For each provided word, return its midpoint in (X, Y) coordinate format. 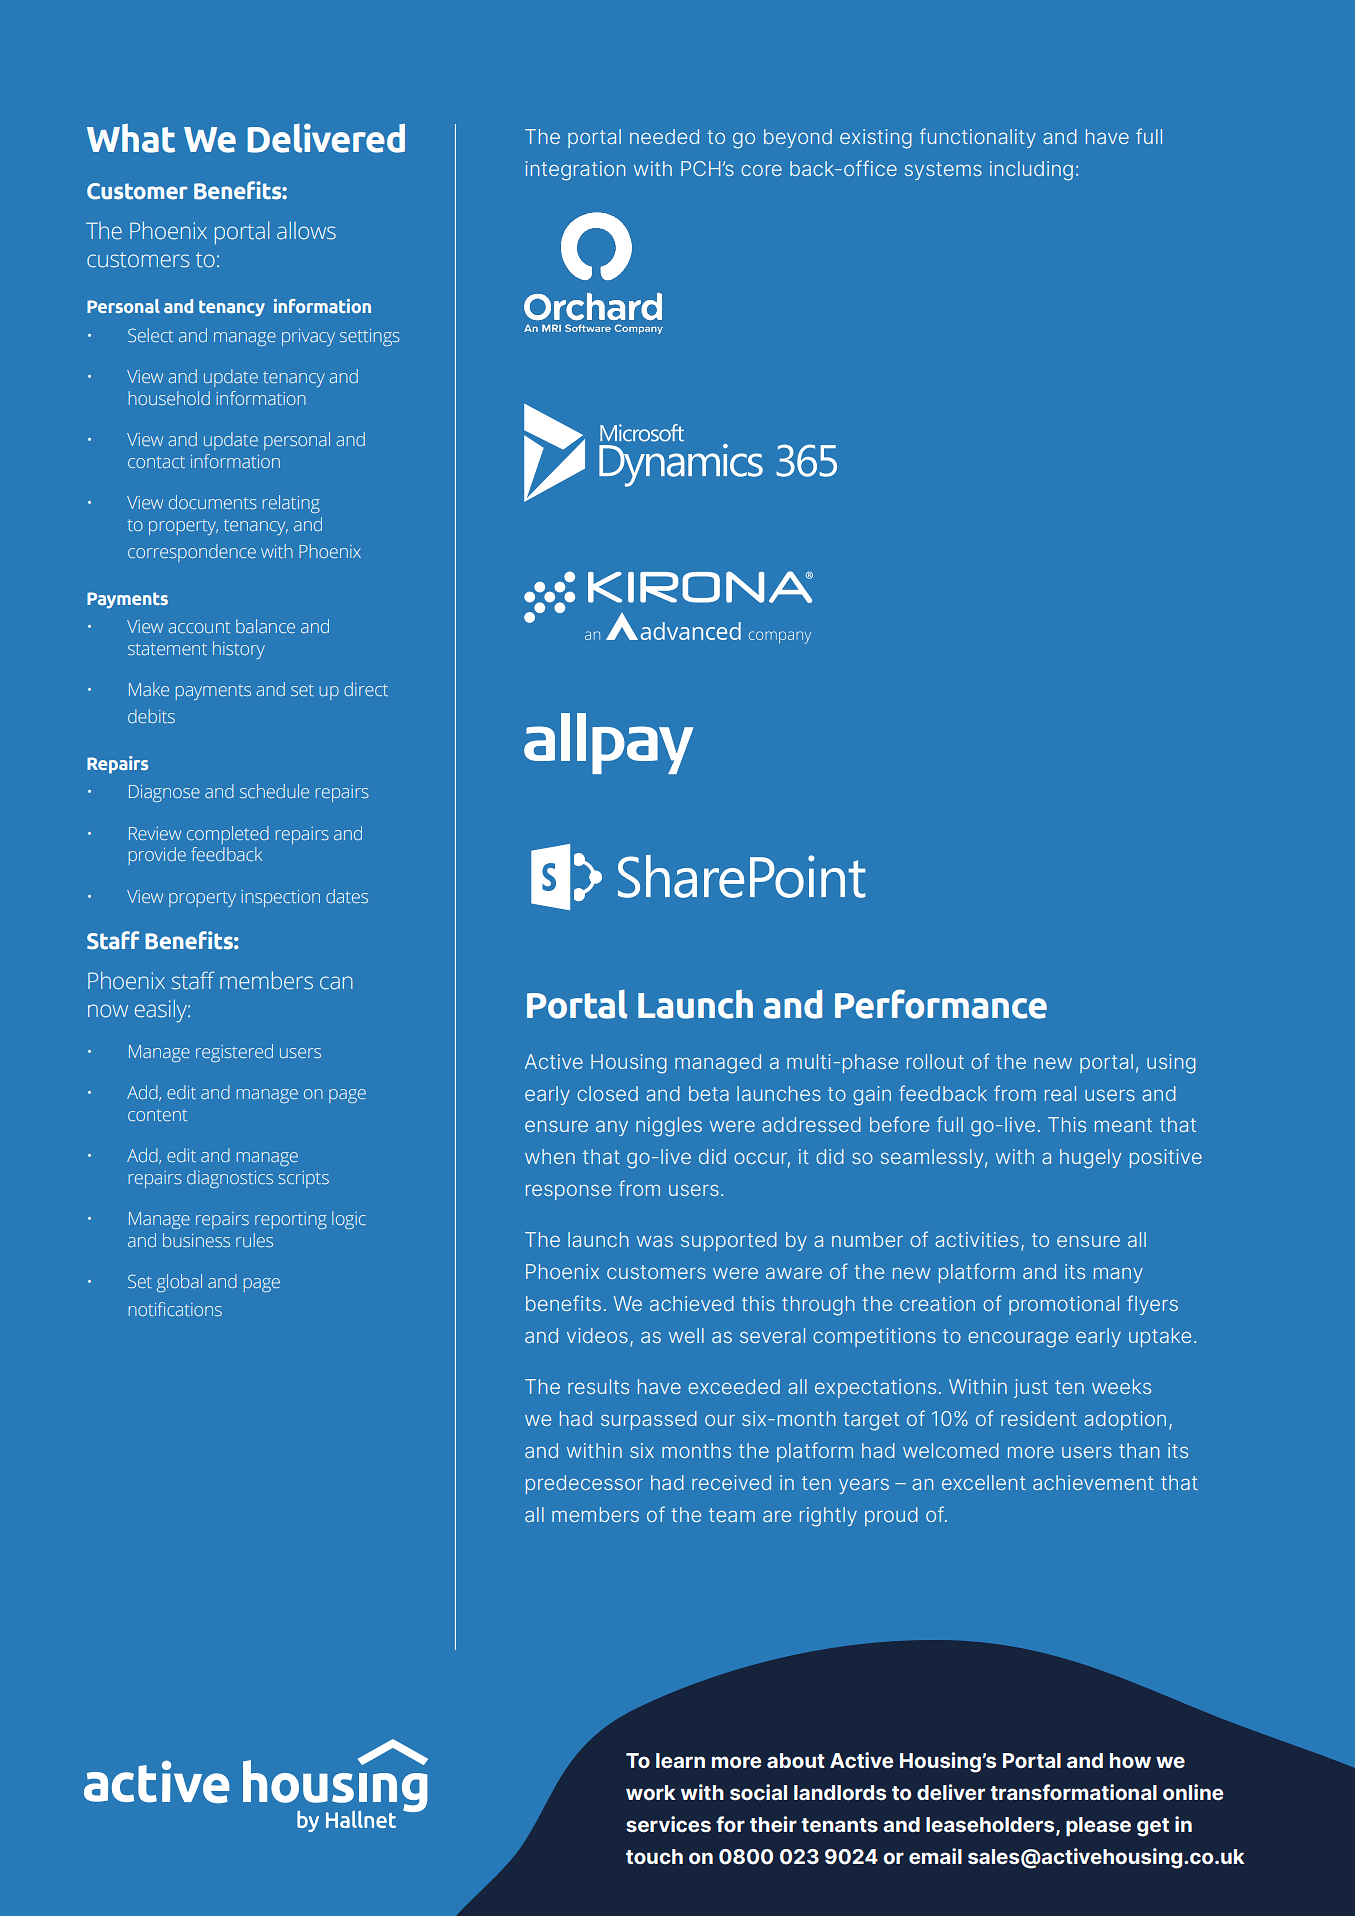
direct (366, 689)
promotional (1064, 1305)
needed (664, 136)
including (1031, 171)
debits (151, 716)
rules (254, 1240)
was (655, 1241)
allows (306, 230)
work (651, 1792)
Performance (941, 1004)
